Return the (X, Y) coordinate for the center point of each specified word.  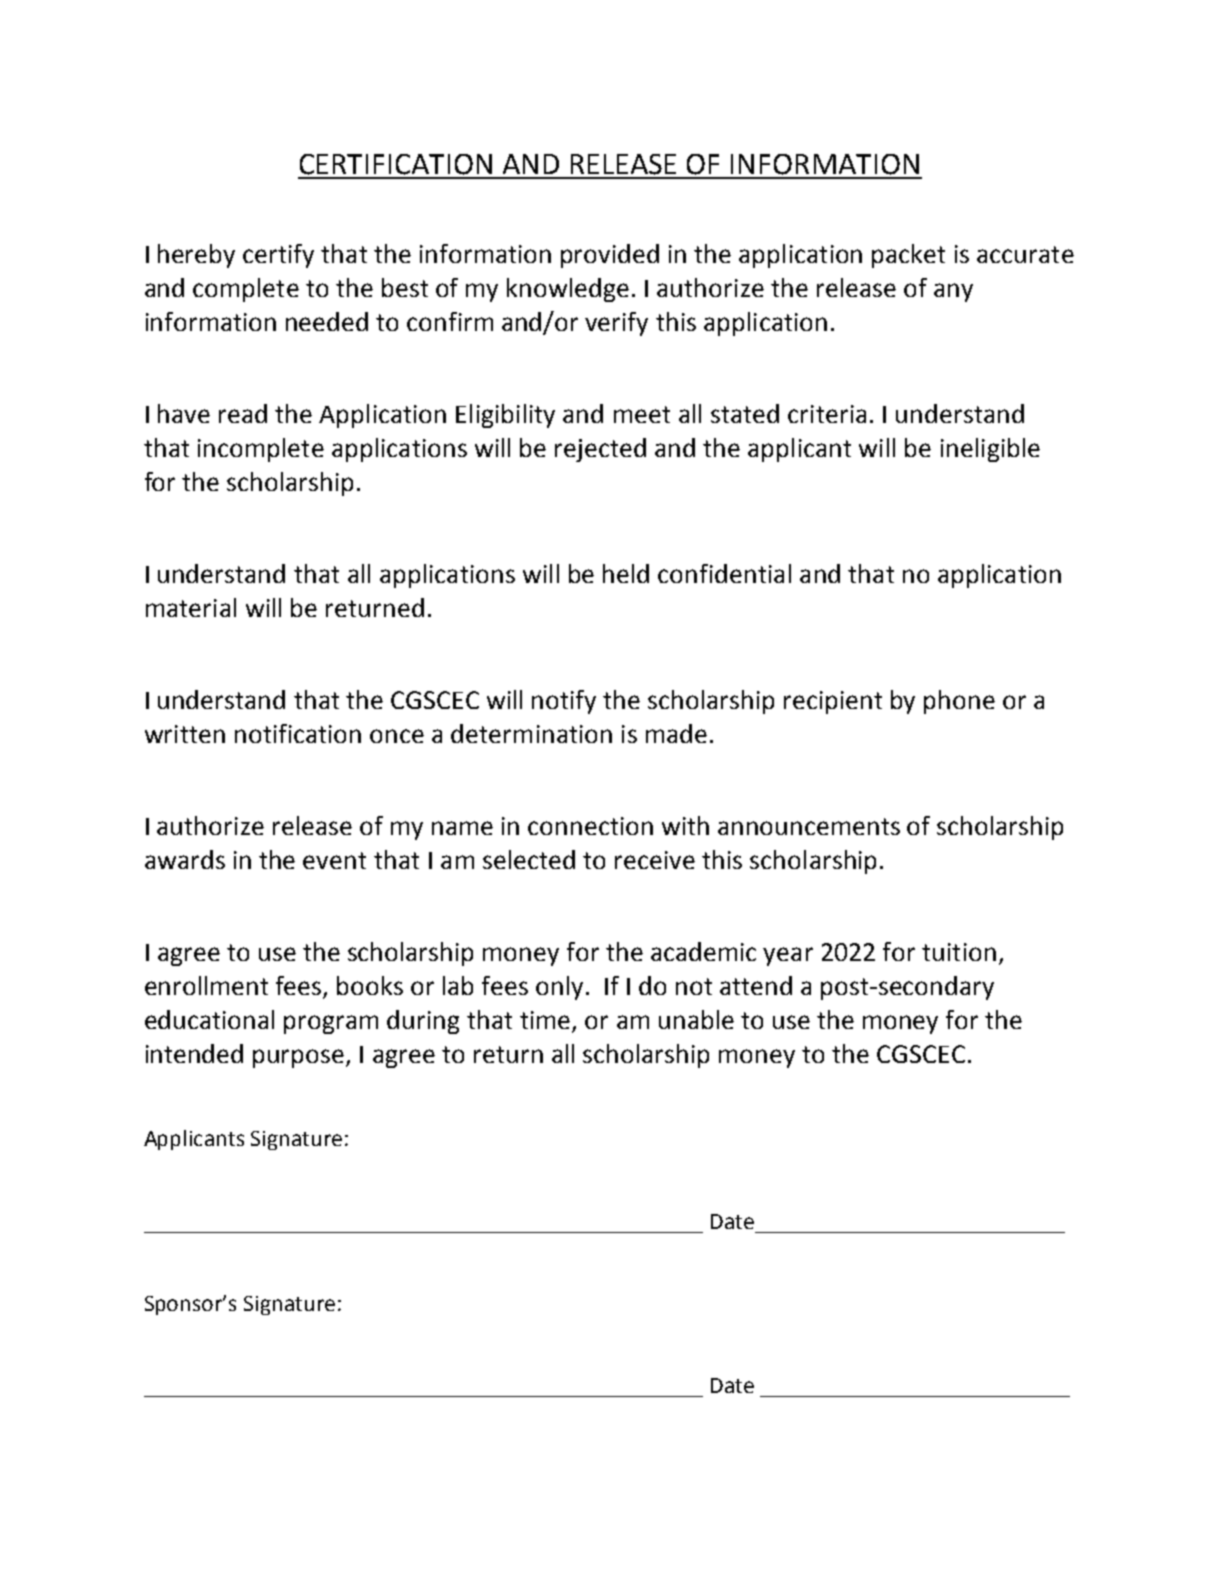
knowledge (568, 290)
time (546, 1021)
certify (278, 256)
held (626, 573)
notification (298, 733)
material (191, 607)
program (331, 1024)
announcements (809, 826)
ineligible (990, 450)
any (953, 292)
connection (590, 826)
